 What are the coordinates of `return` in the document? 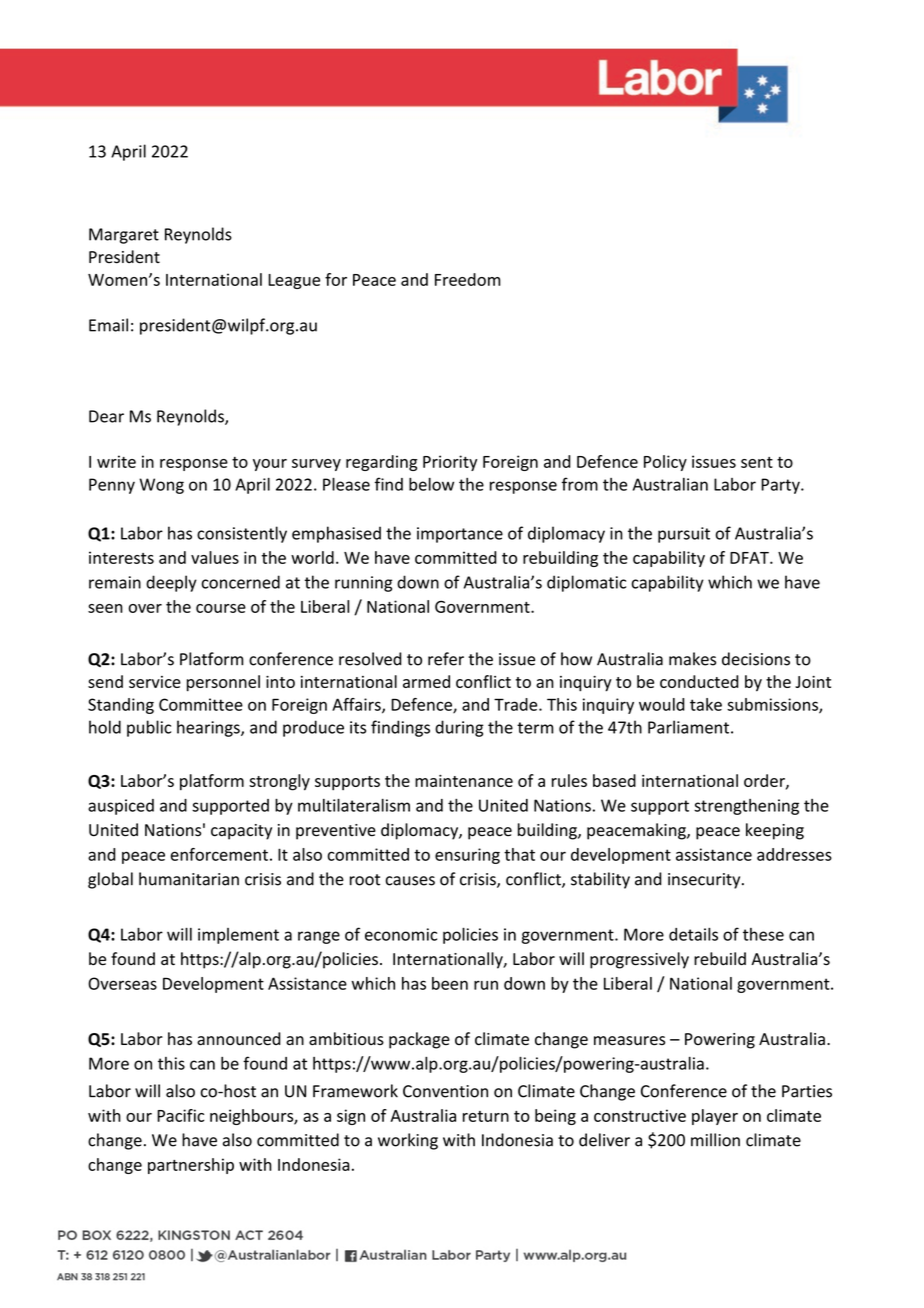 It's located at (486, 1116).
